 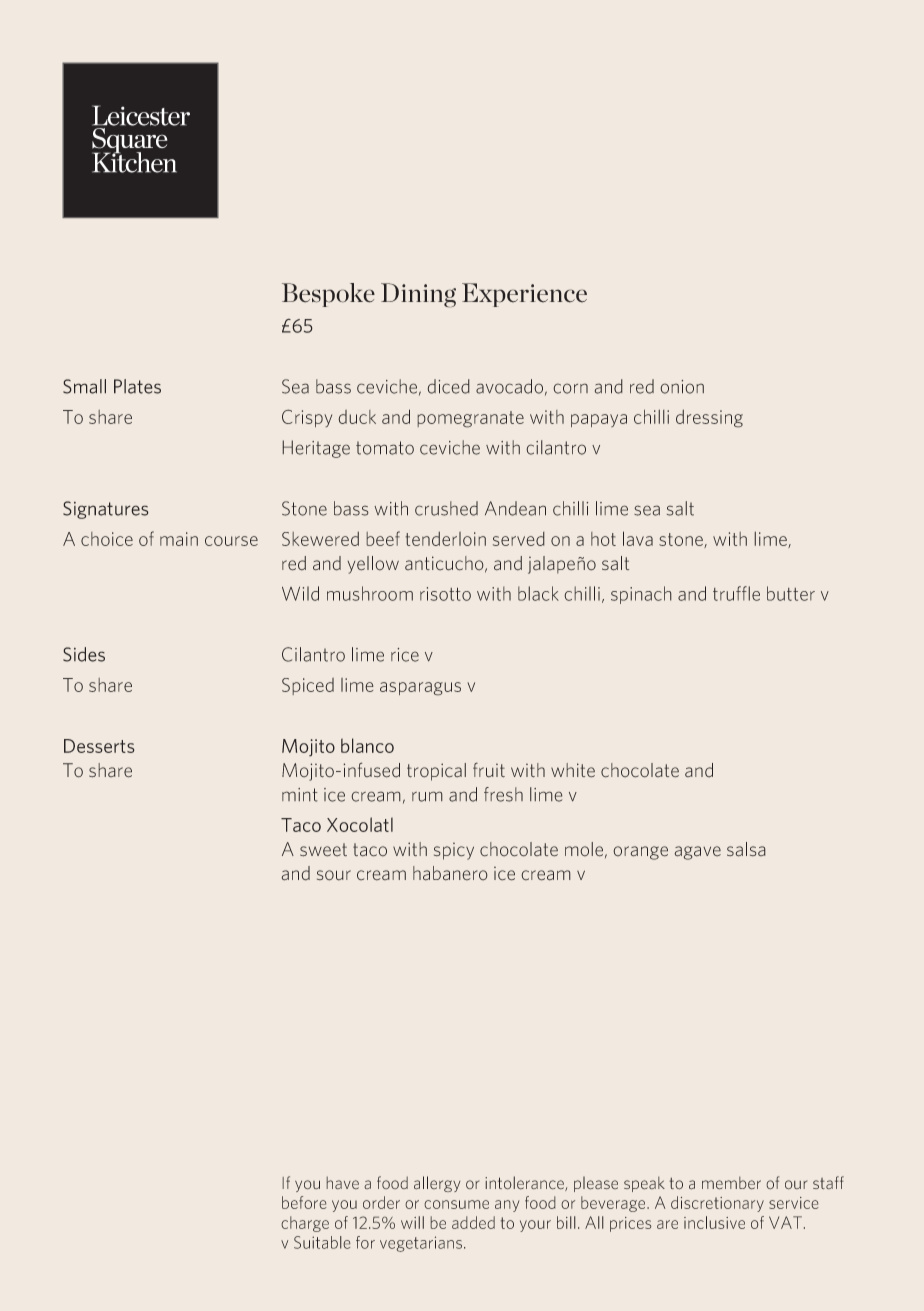 I want to click on sour, so click(x=334, y=875).
